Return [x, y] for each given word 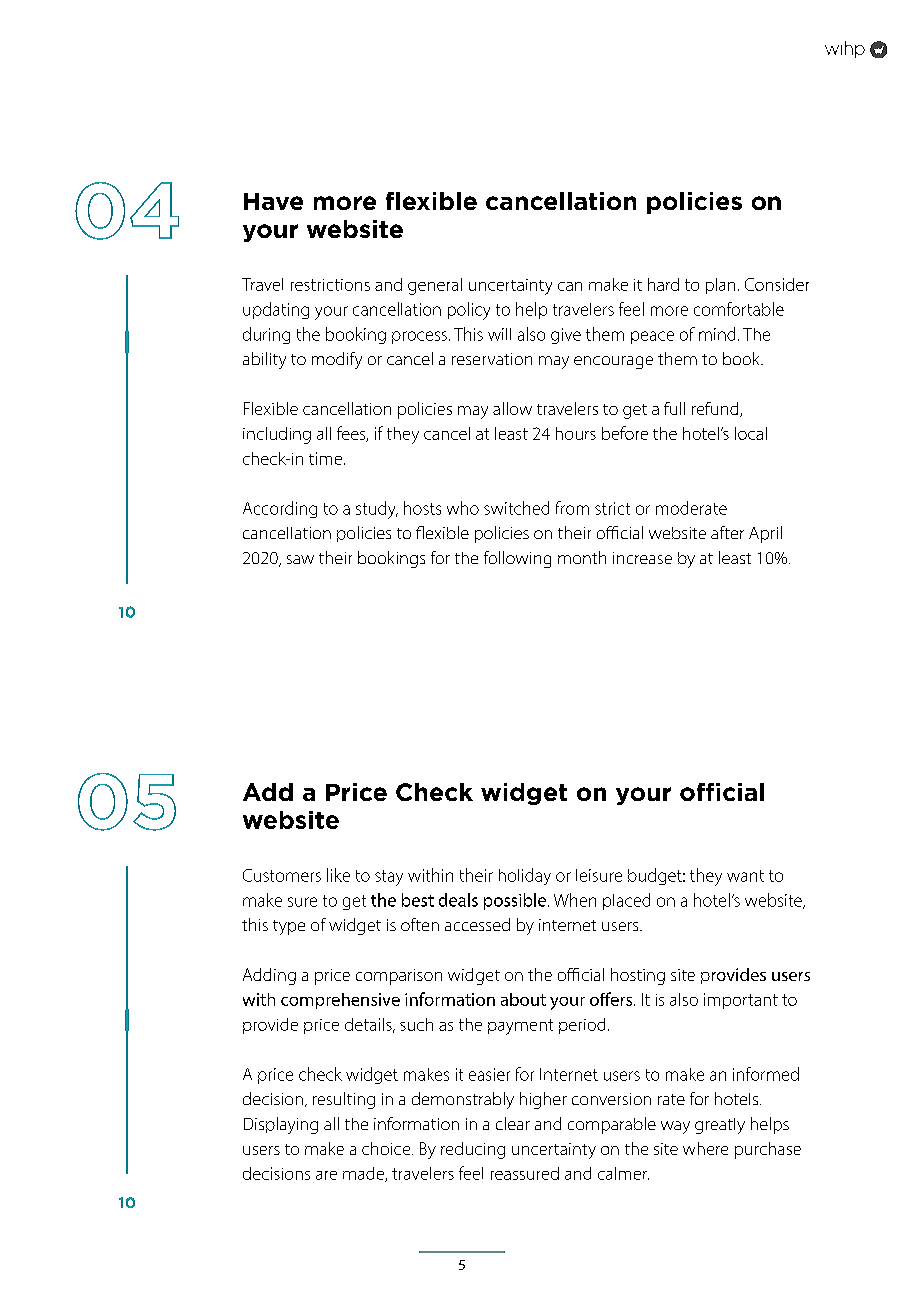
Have [273, 201]
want [745, 876]
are [326, 1175]
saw [300, 559]
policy [469, 311]
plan [720, 286]
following [517, 559]
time [325, 458]
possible [516, 901]
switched [516, 508]
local [751, 433]
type [289, 927]
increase [642, 558]
